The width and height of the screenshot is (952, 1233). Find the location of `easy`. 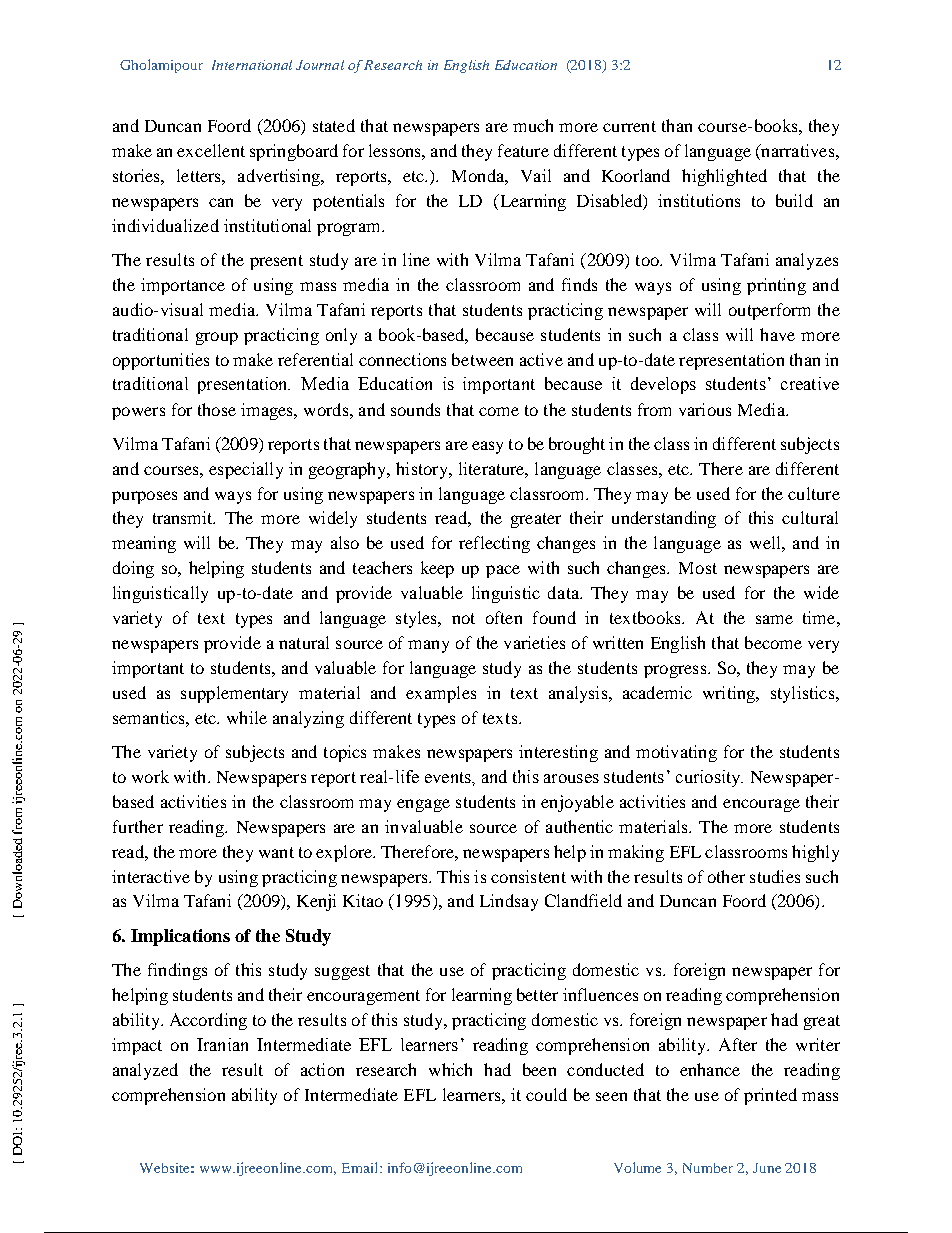

easy is located at coordinates (487, 447).
